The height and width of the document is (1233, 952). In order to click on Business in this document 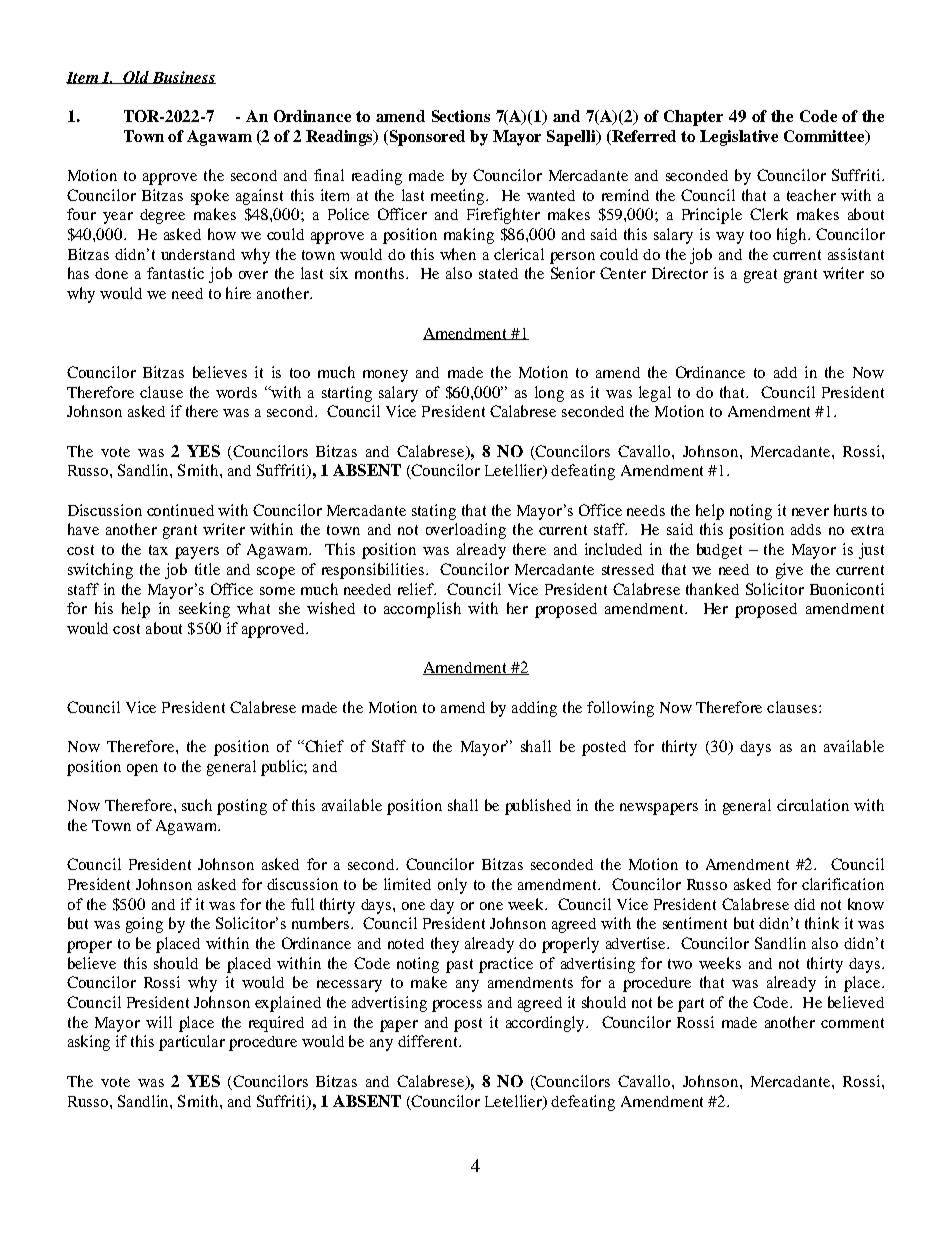, I will do `click(183, 77)`.
